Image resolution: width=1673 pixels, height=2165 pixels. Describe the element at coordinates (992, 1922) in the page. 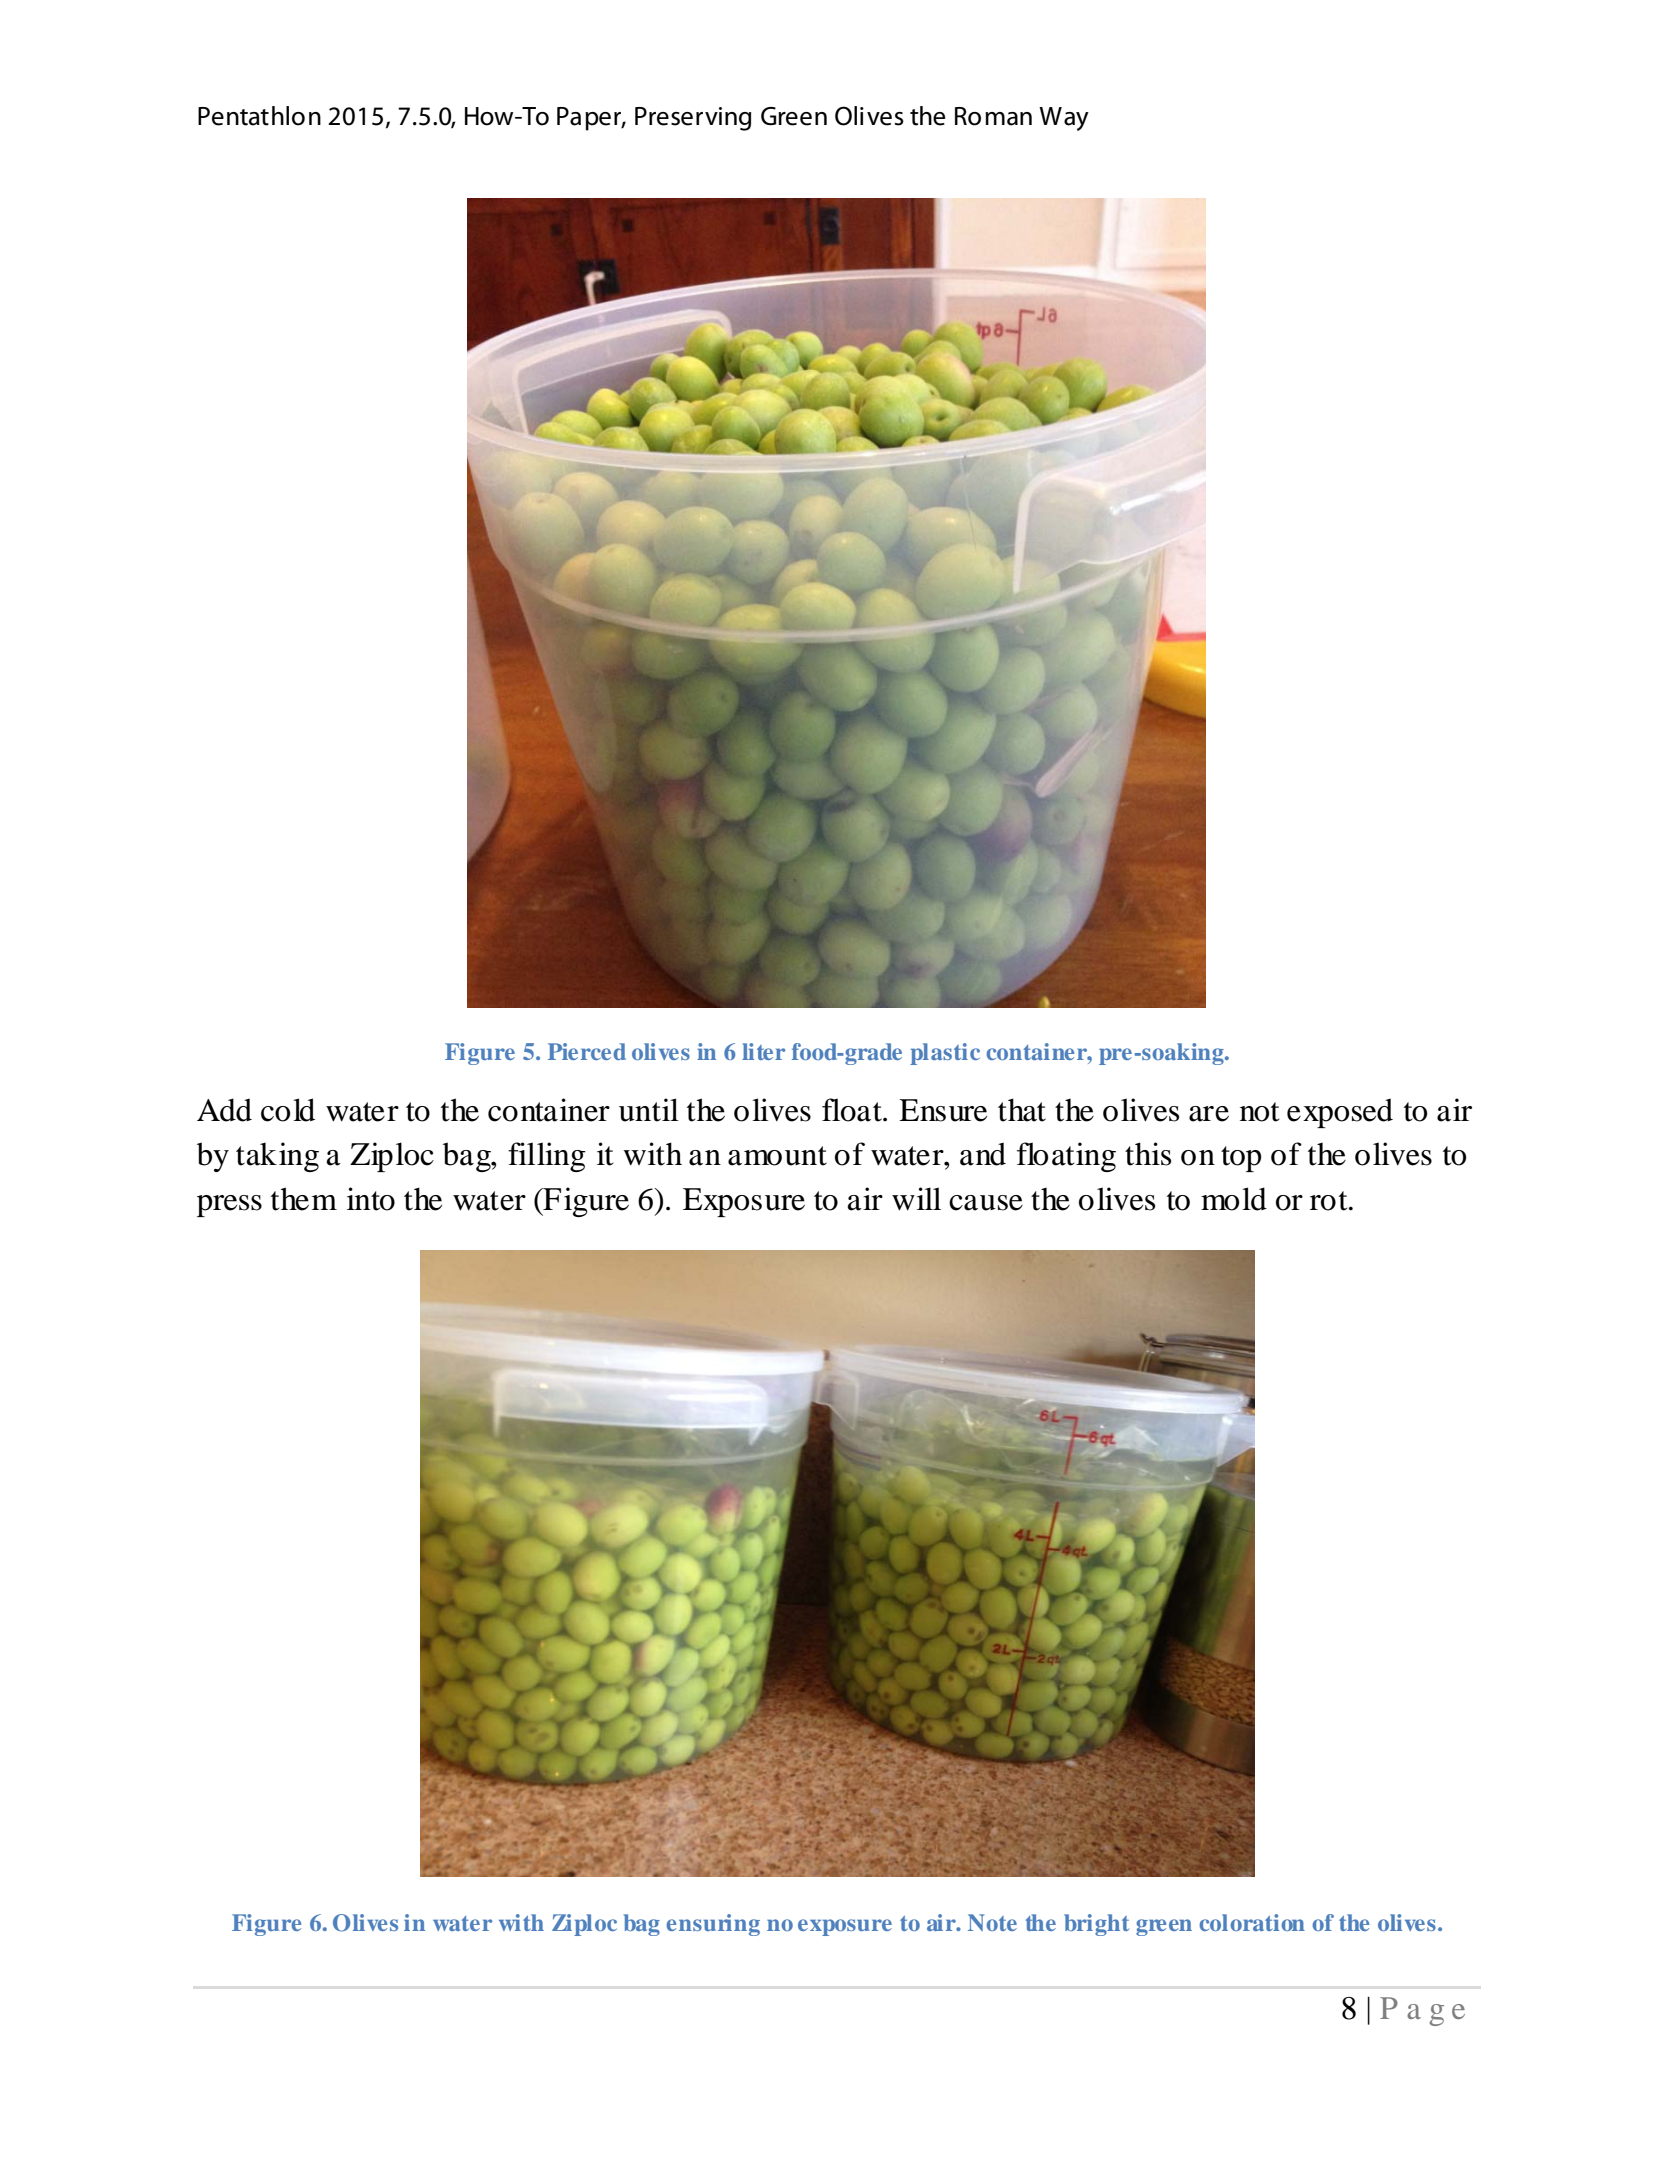

I see `Note` at that location.
